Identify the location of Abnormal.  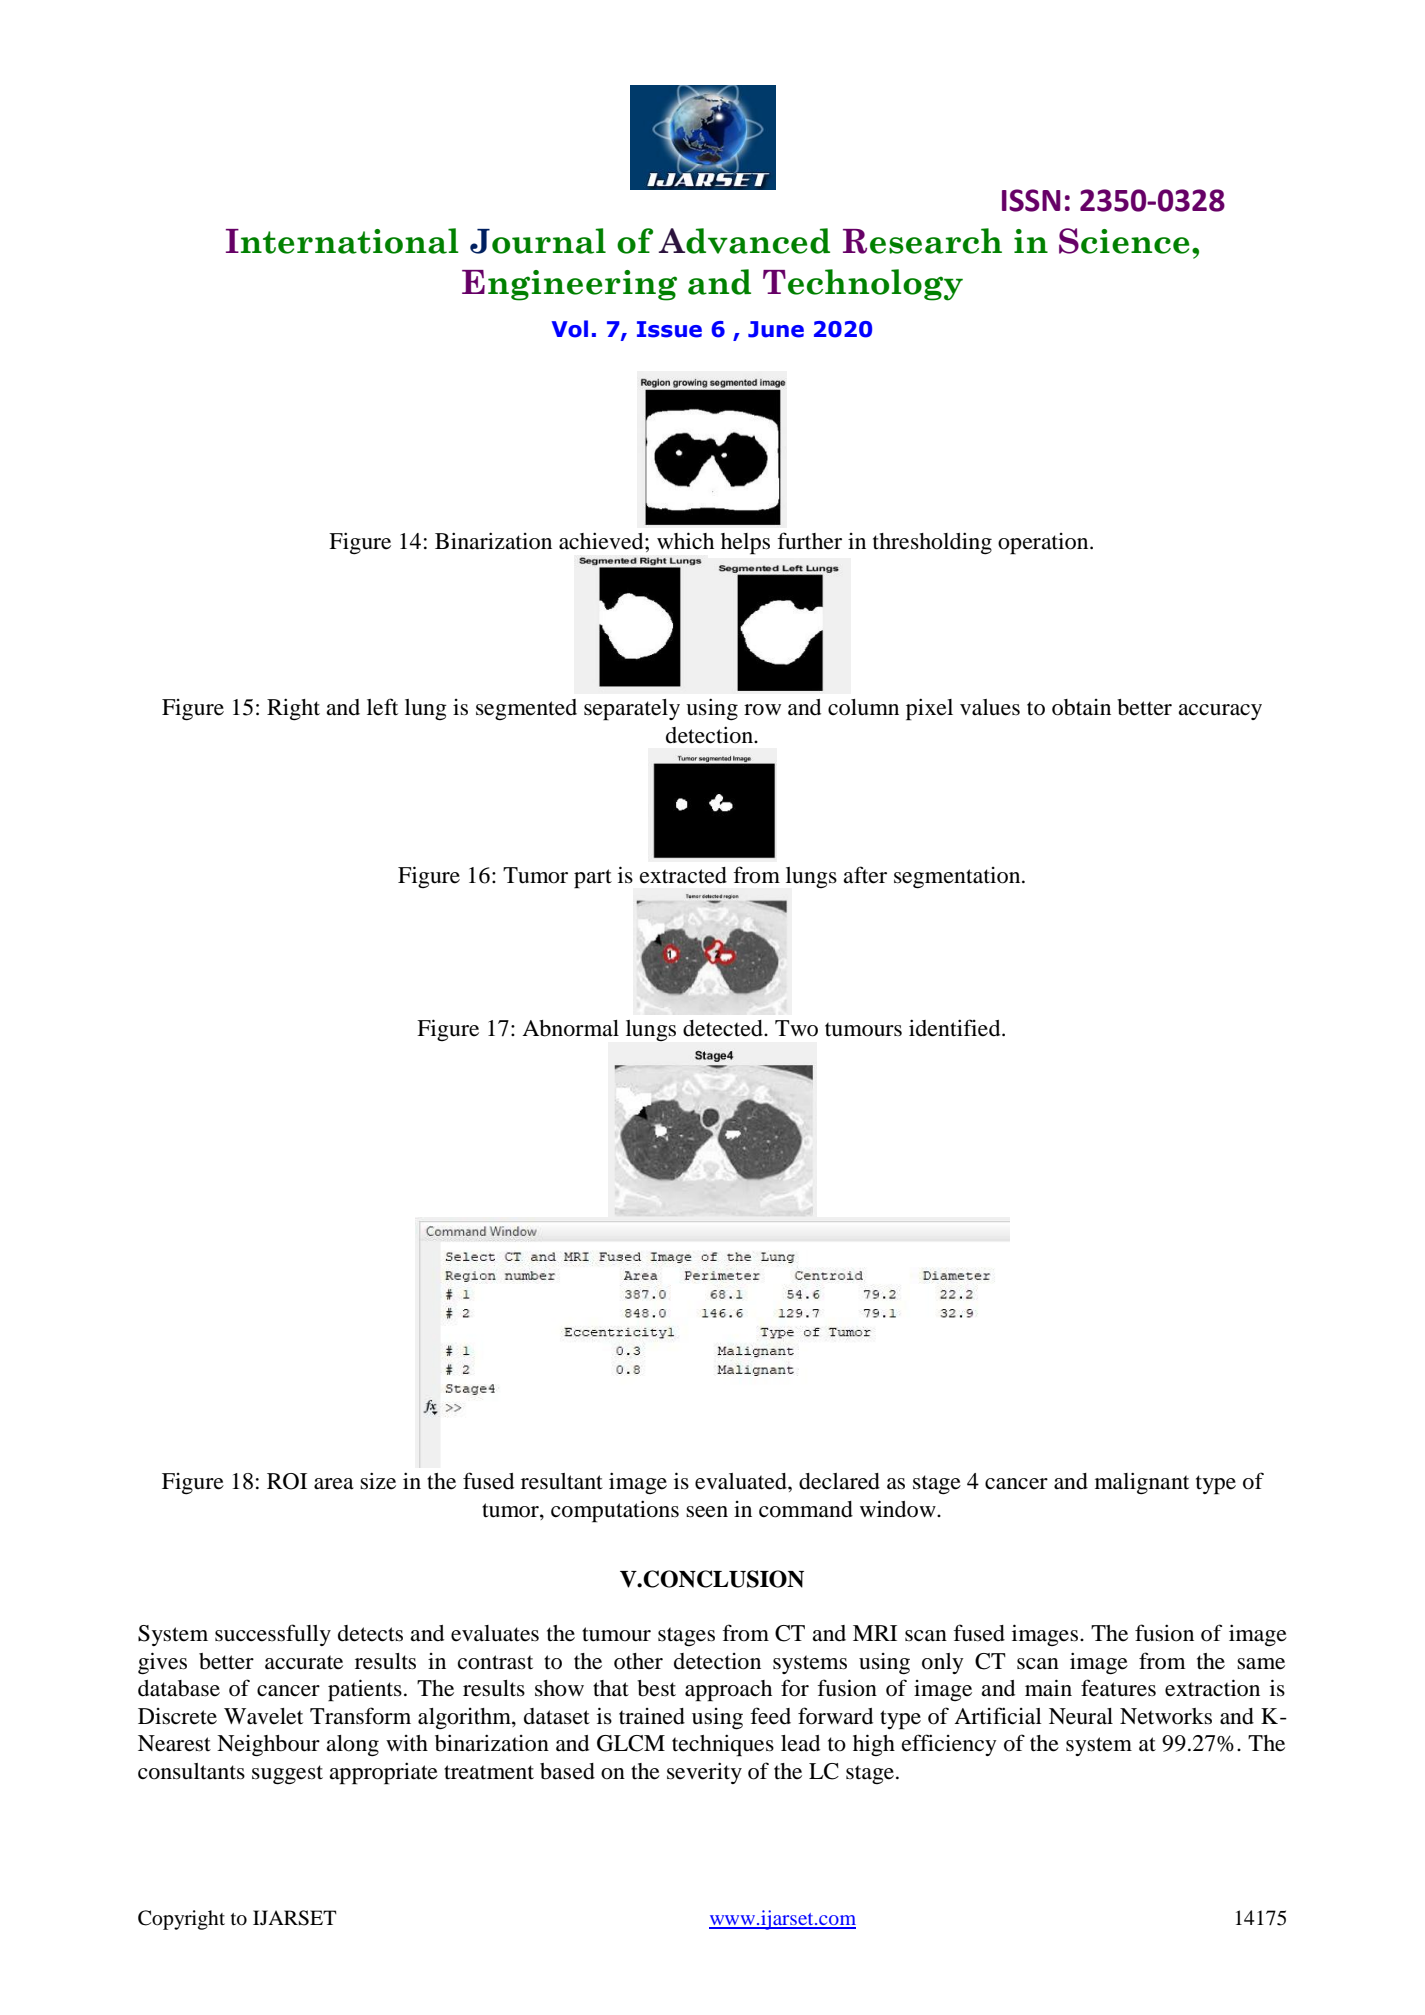
(570, 1028).
